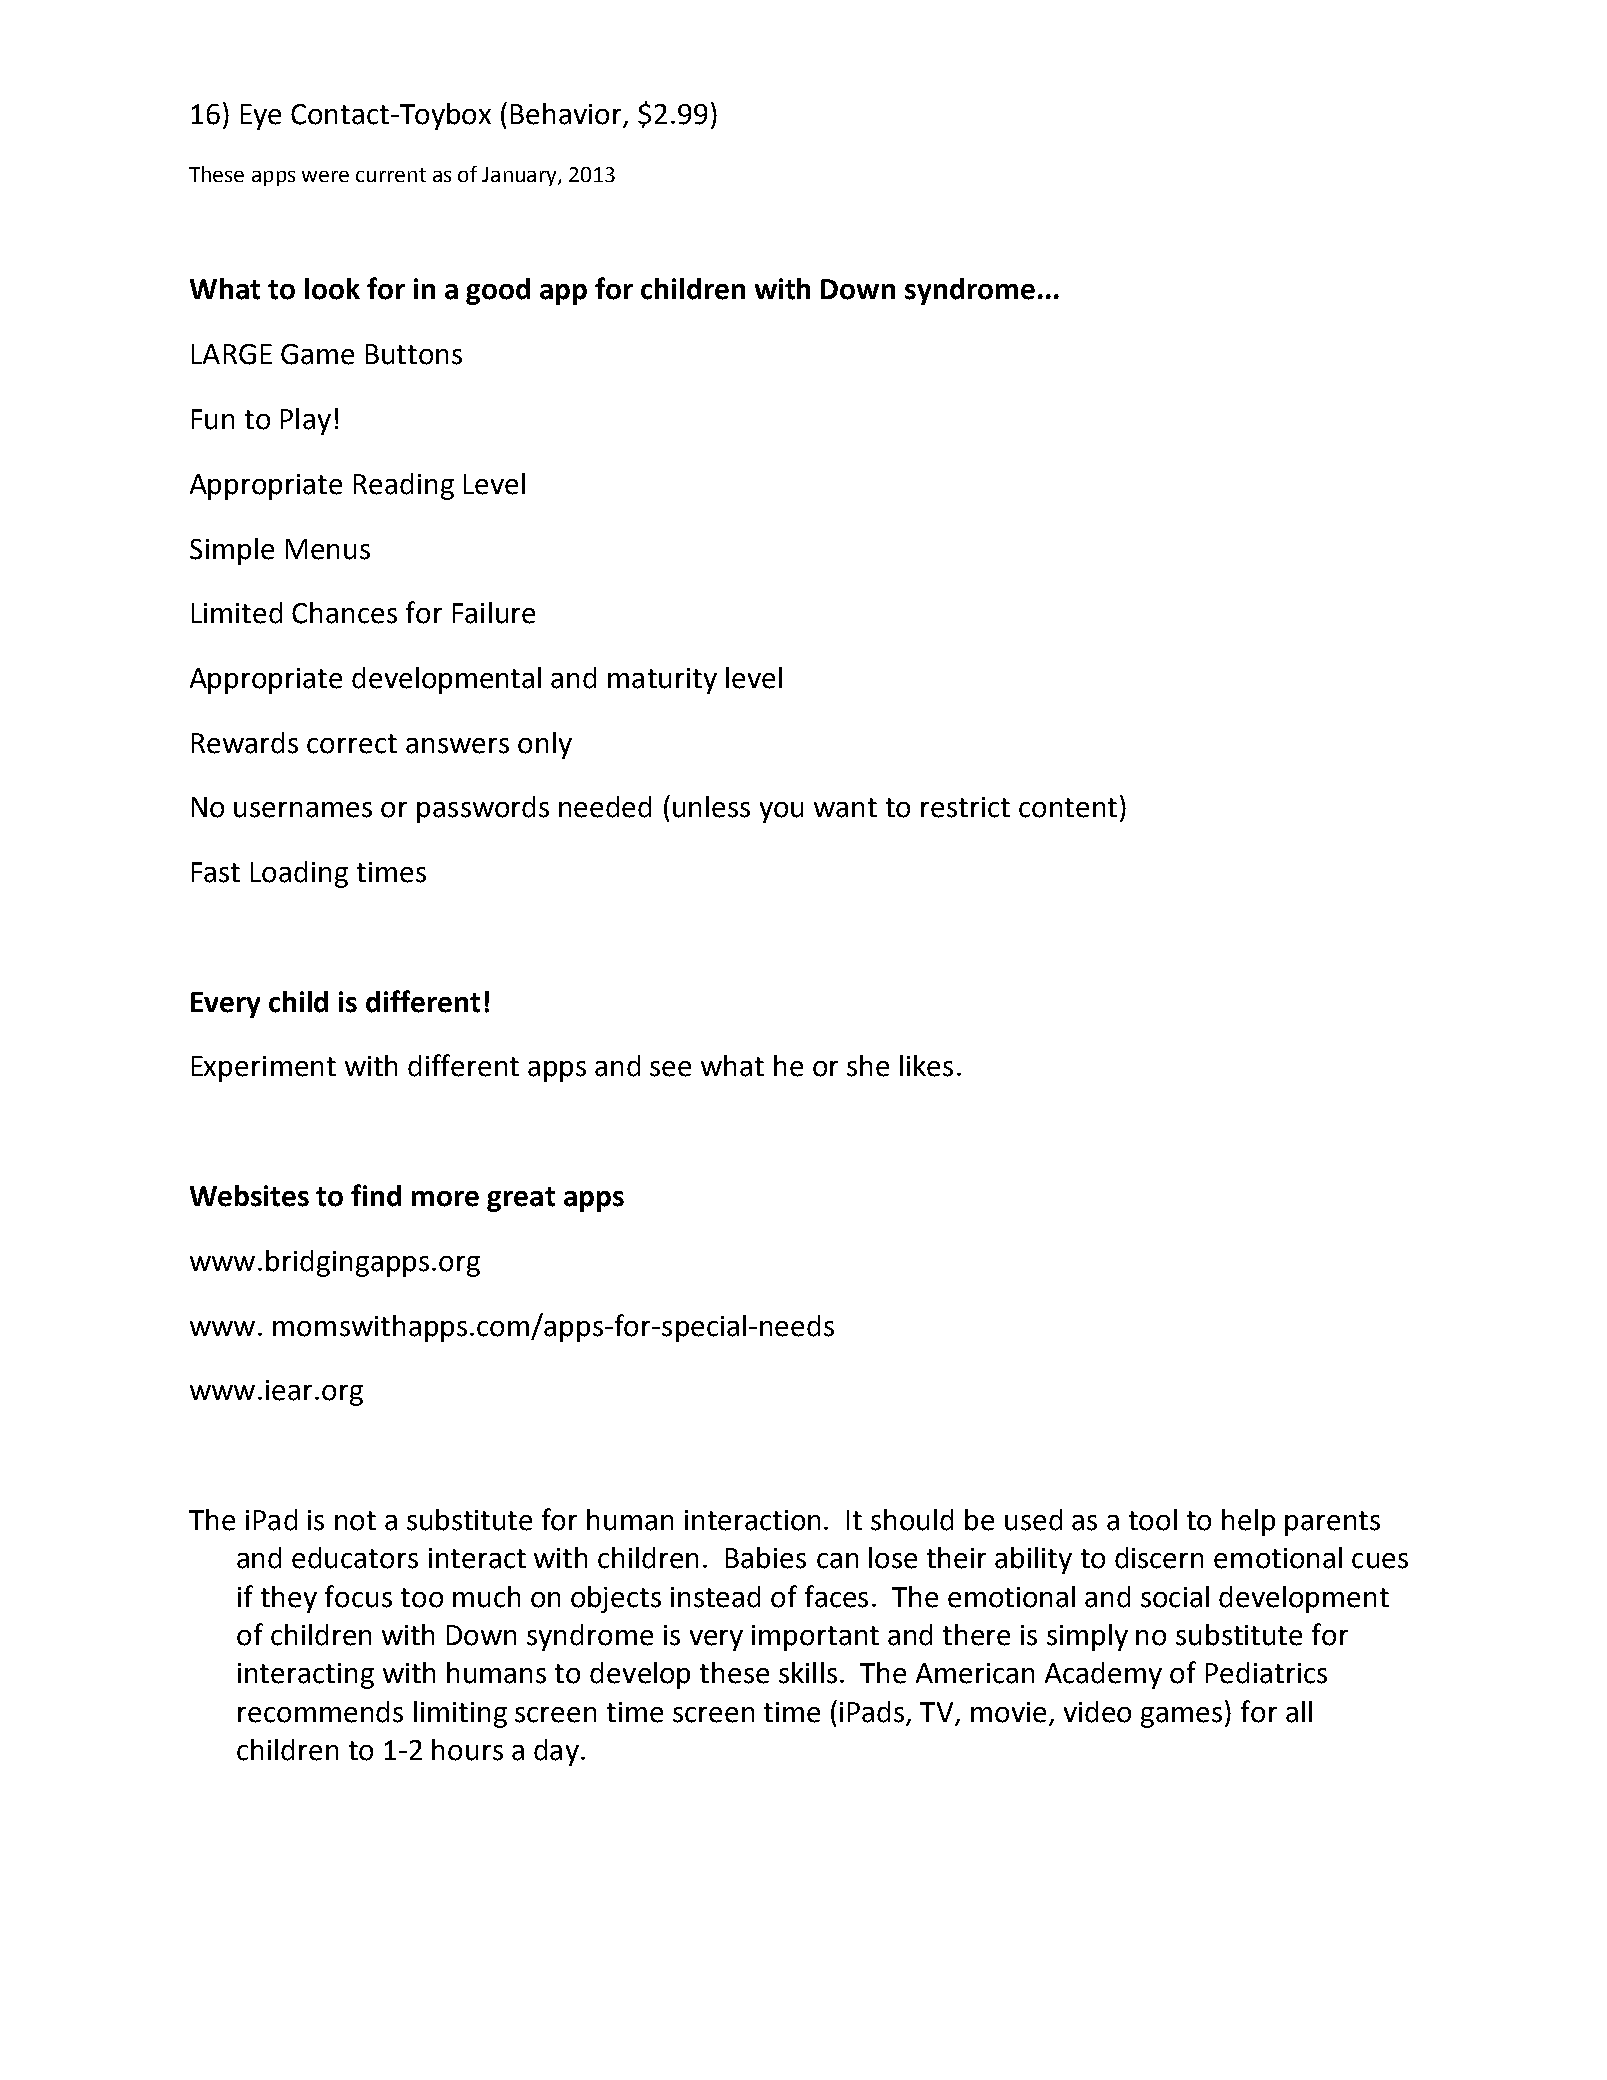  What do you see at coordinates (328, 549) in the document?
I see `Menus` at bounding box center [328, 549].
